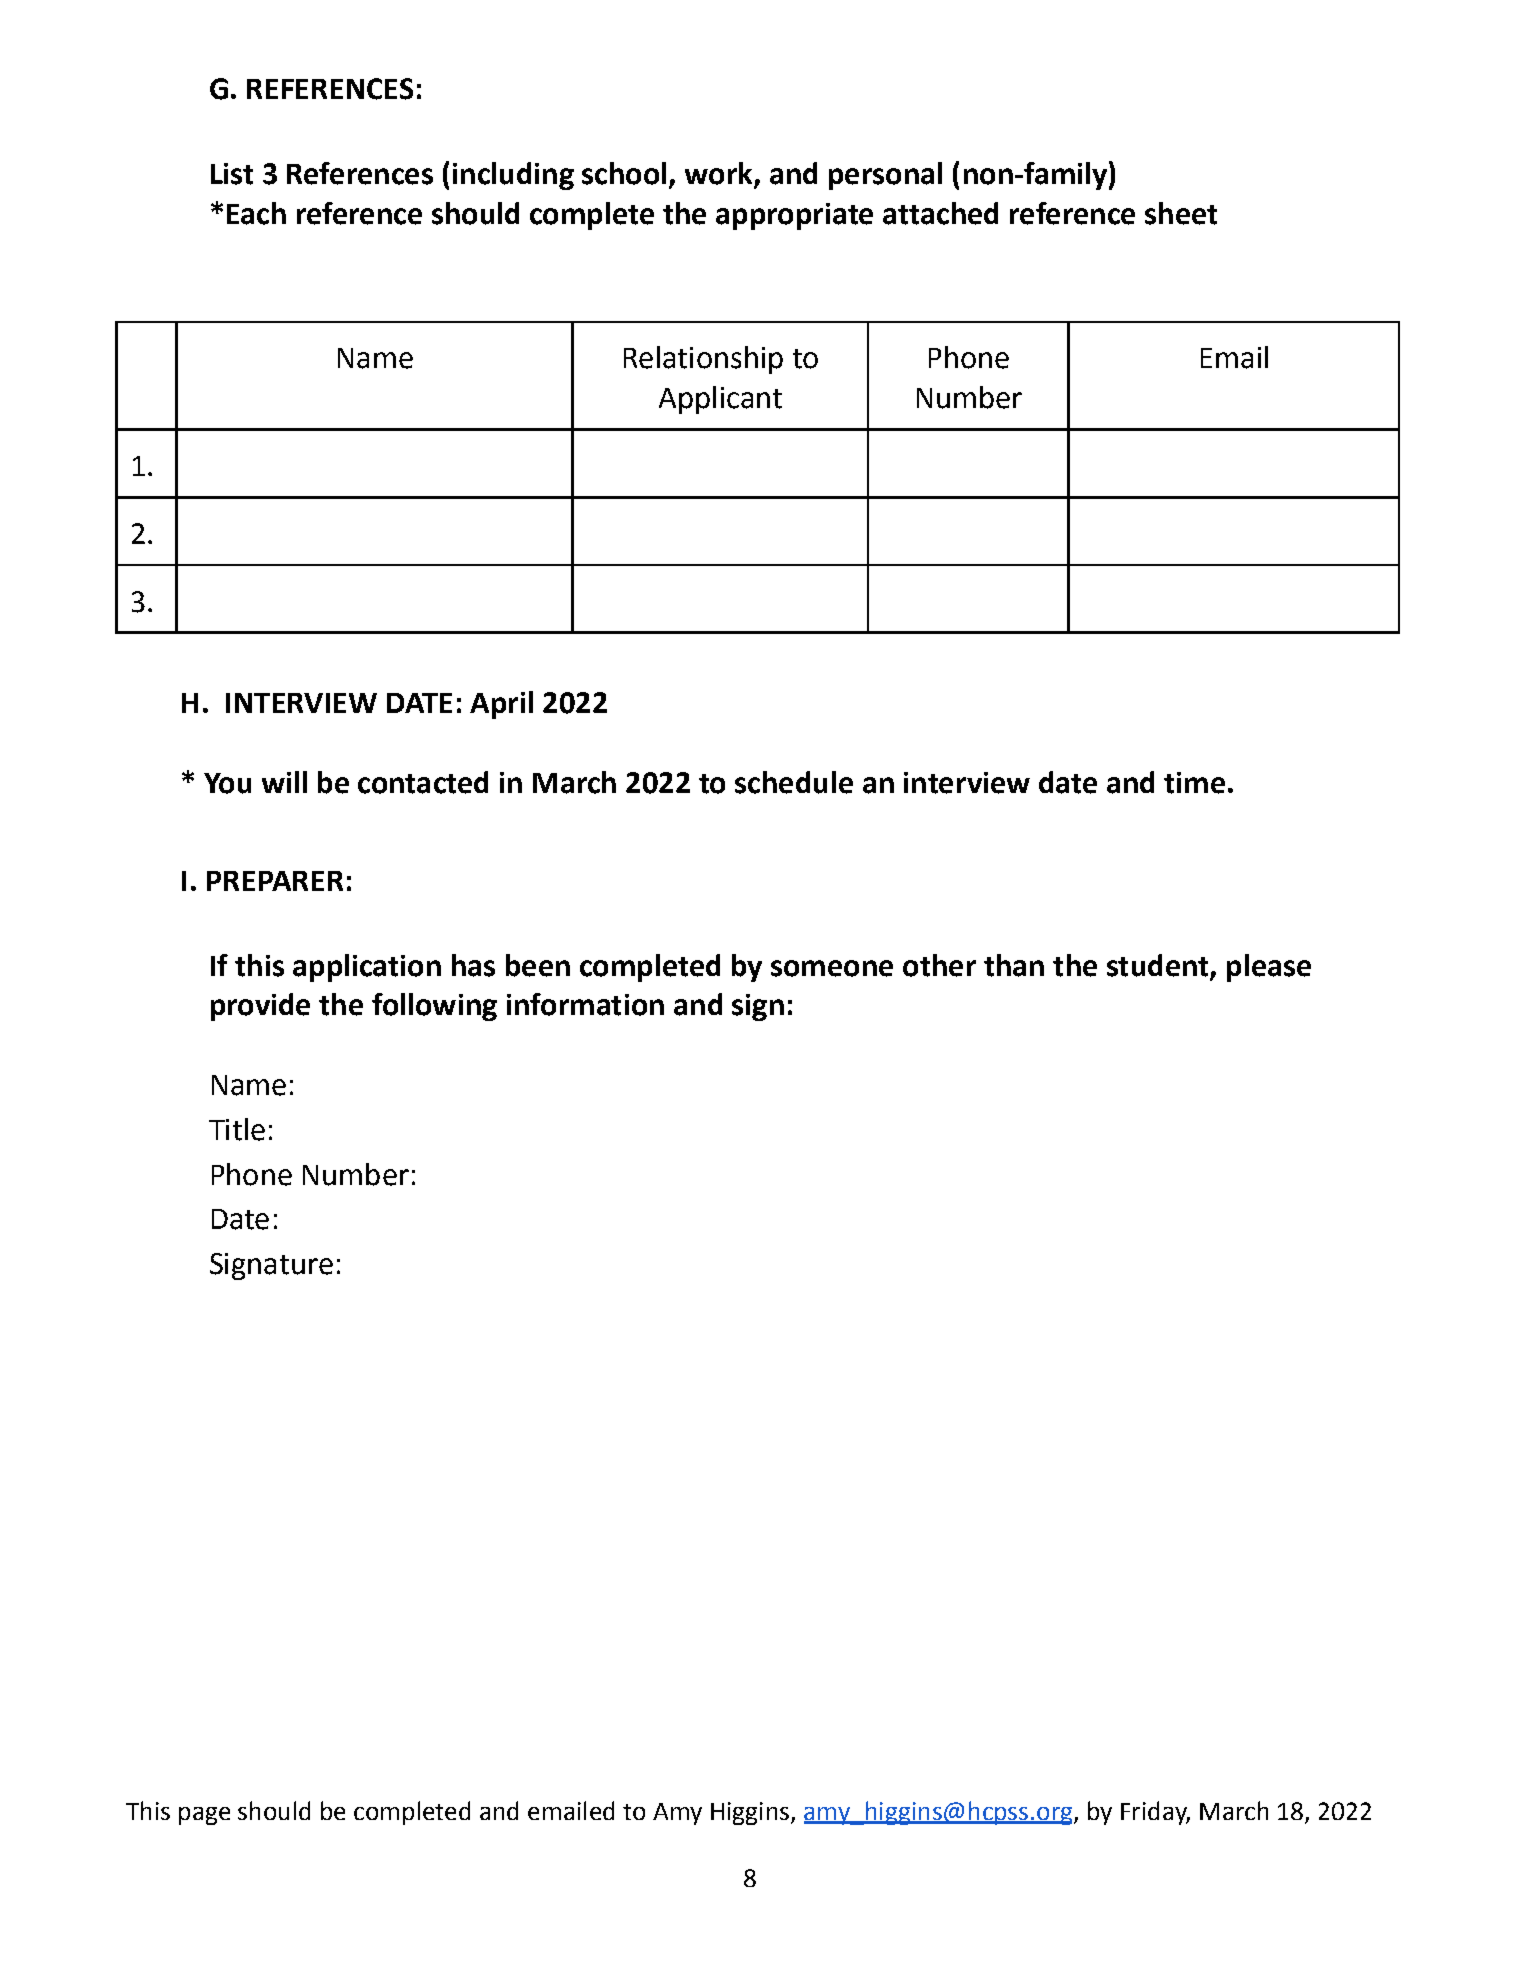 Image resolution: width=1533 pixels, height=1984 pixels. What do you see at coordinates (237, 1129) in the screenshot?
I see `Title` at bounding box center [237, 1129].
